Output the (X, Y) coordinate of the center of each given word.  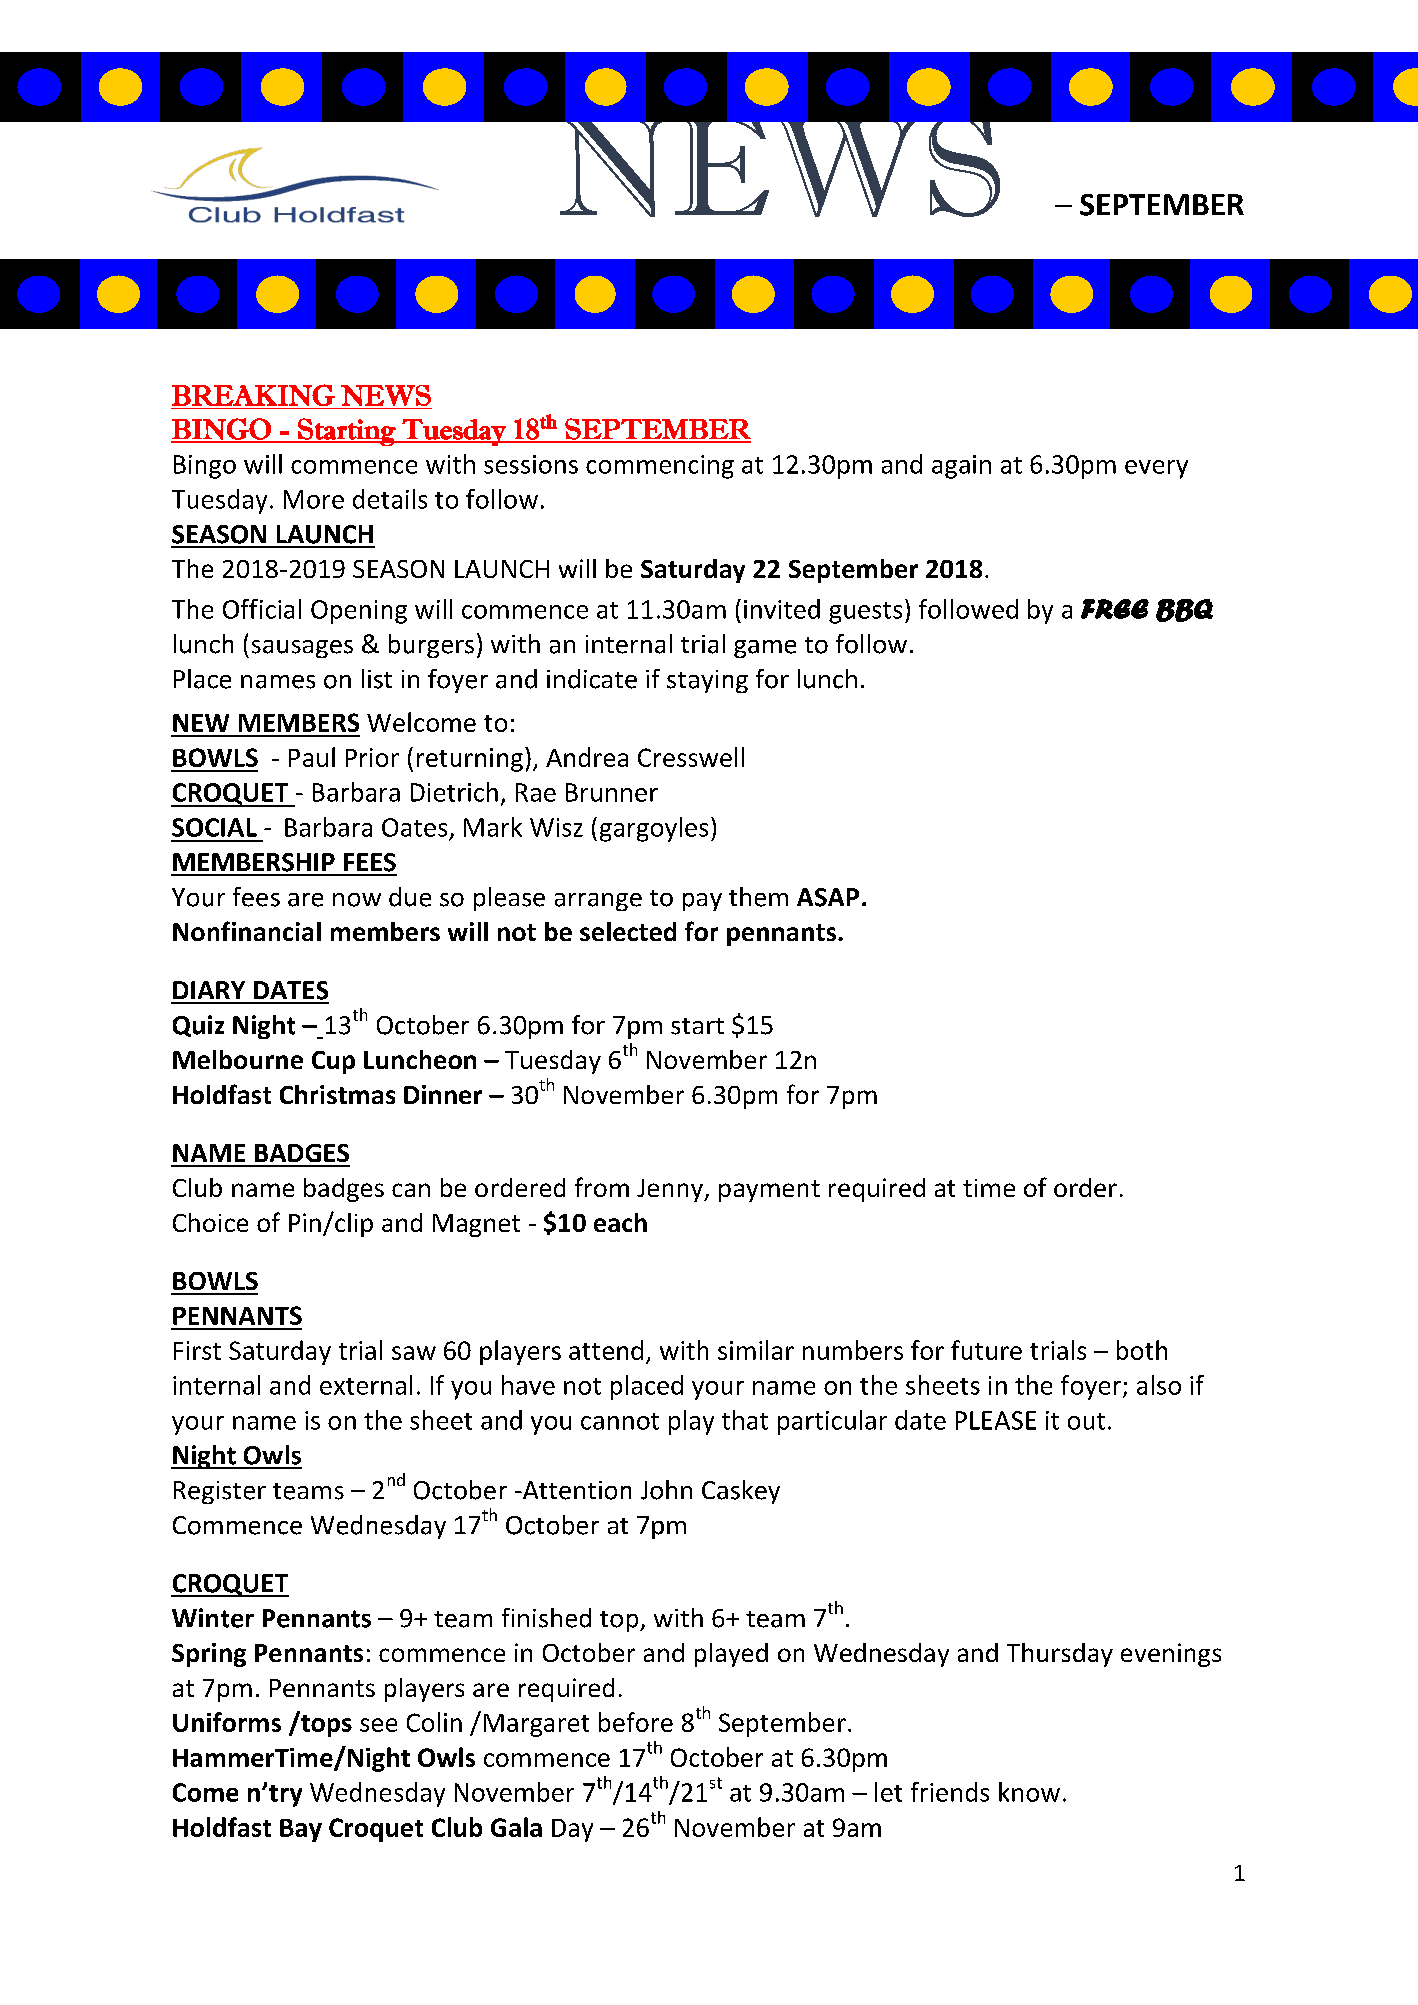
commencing (660, 467)
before (636, 1722)
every (1156, 469)
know (1029, 1792)
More (314, 499)
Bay (301, 1830)
